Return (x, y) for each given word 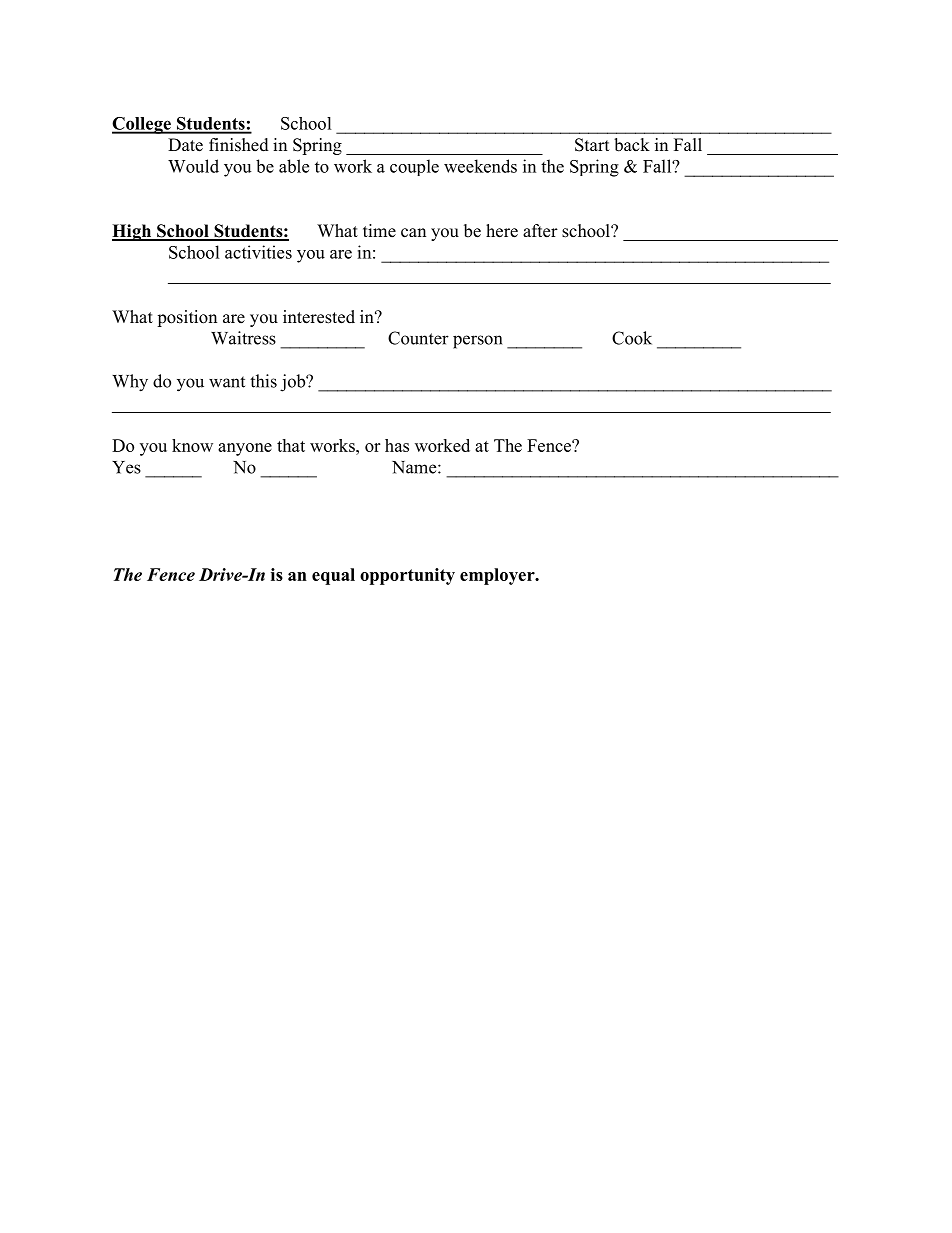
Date (185, 145)
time (379, 231)
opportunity (407, 576)
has (397, 445)
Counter (418, 338)
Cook (632, 338)
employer (498, 576)
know (192, 445)
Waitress (243, 338)
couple (414, 167)
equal (333, 576)
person (477, 342)
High (133, 232)
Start (592, 145)
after (540, 231)
